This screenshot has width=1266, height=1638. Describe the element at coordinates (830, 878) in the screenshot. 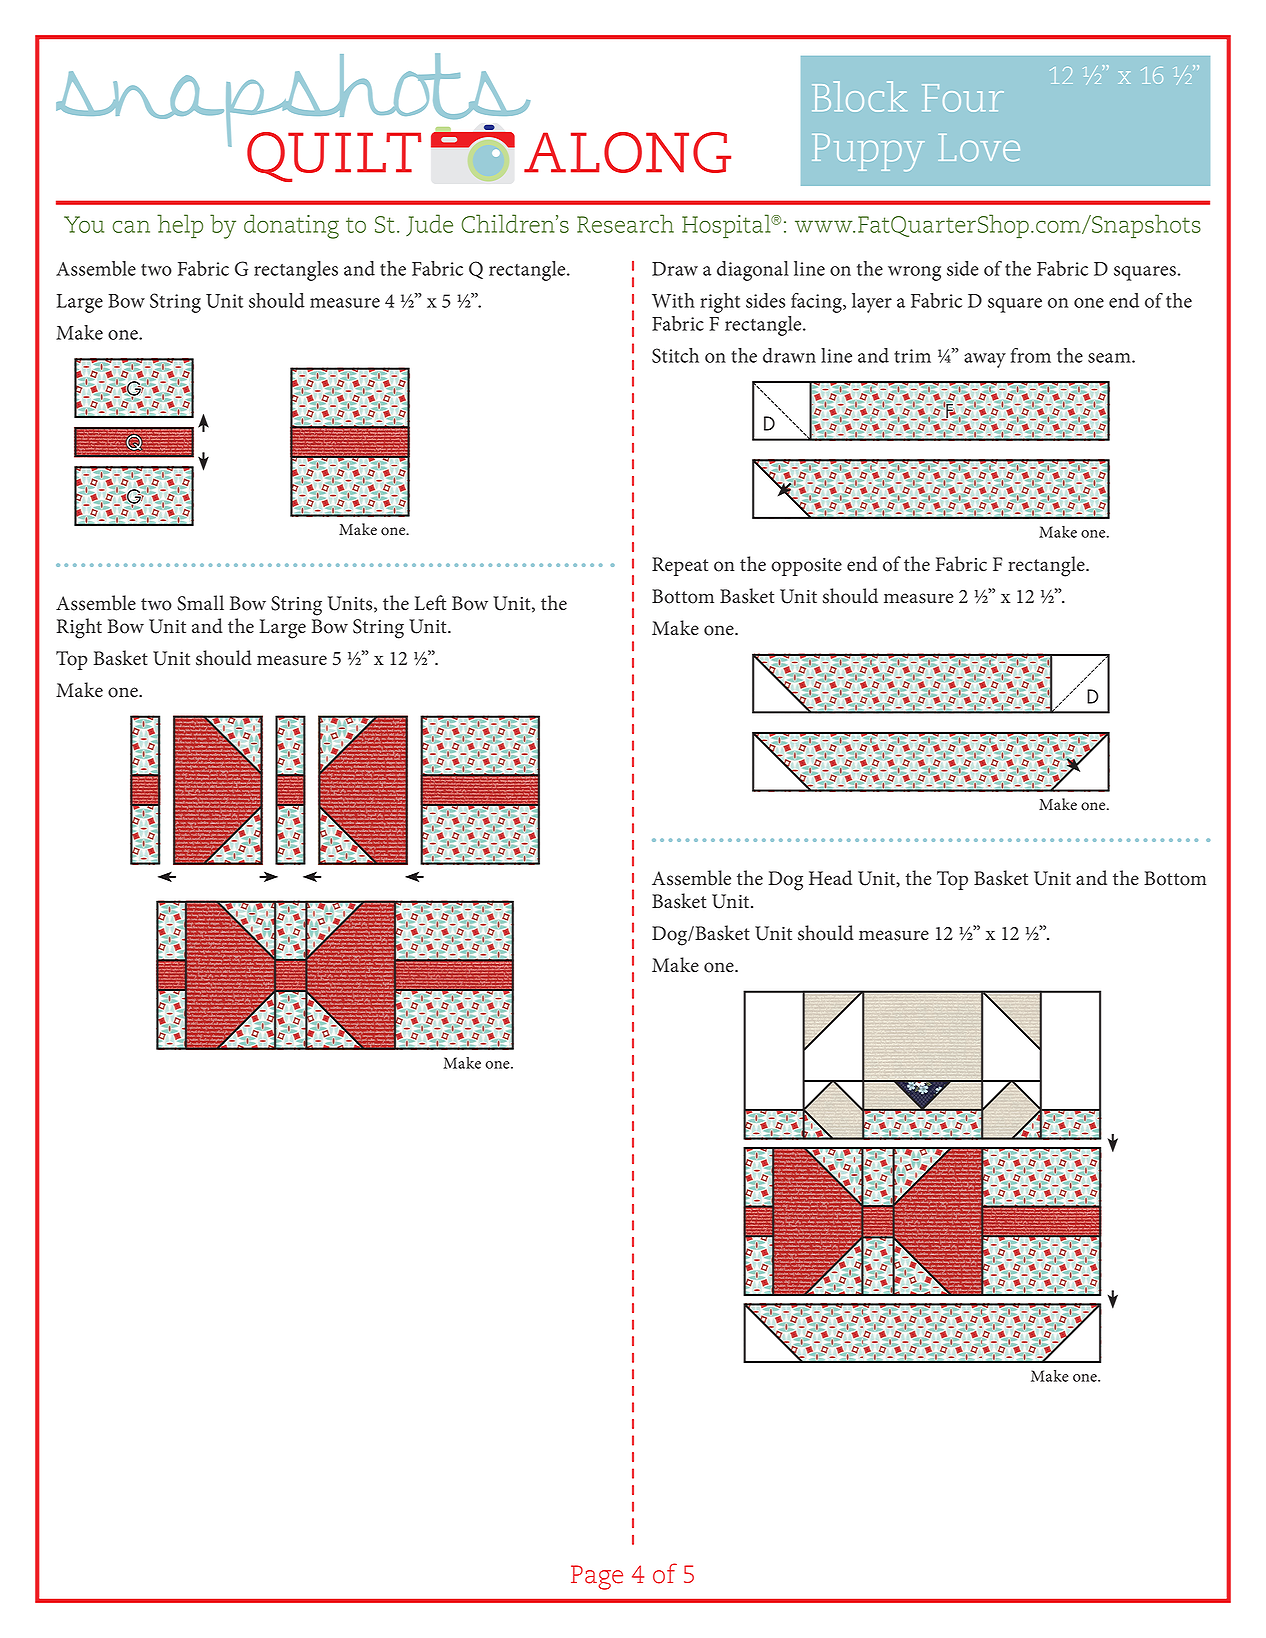

I see `Head` at that location.
